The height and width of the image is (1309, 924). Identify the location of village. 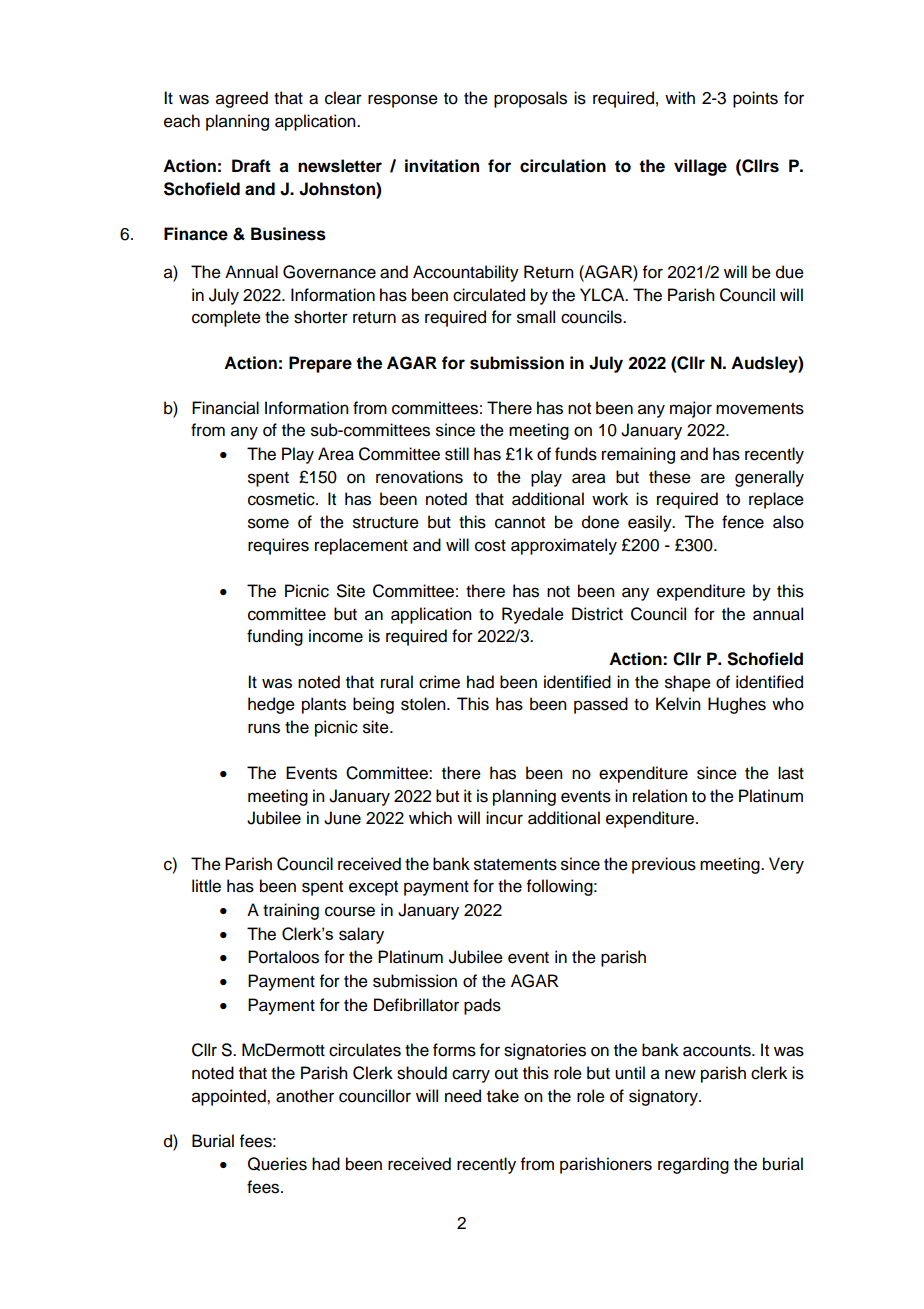
(700, 167).
